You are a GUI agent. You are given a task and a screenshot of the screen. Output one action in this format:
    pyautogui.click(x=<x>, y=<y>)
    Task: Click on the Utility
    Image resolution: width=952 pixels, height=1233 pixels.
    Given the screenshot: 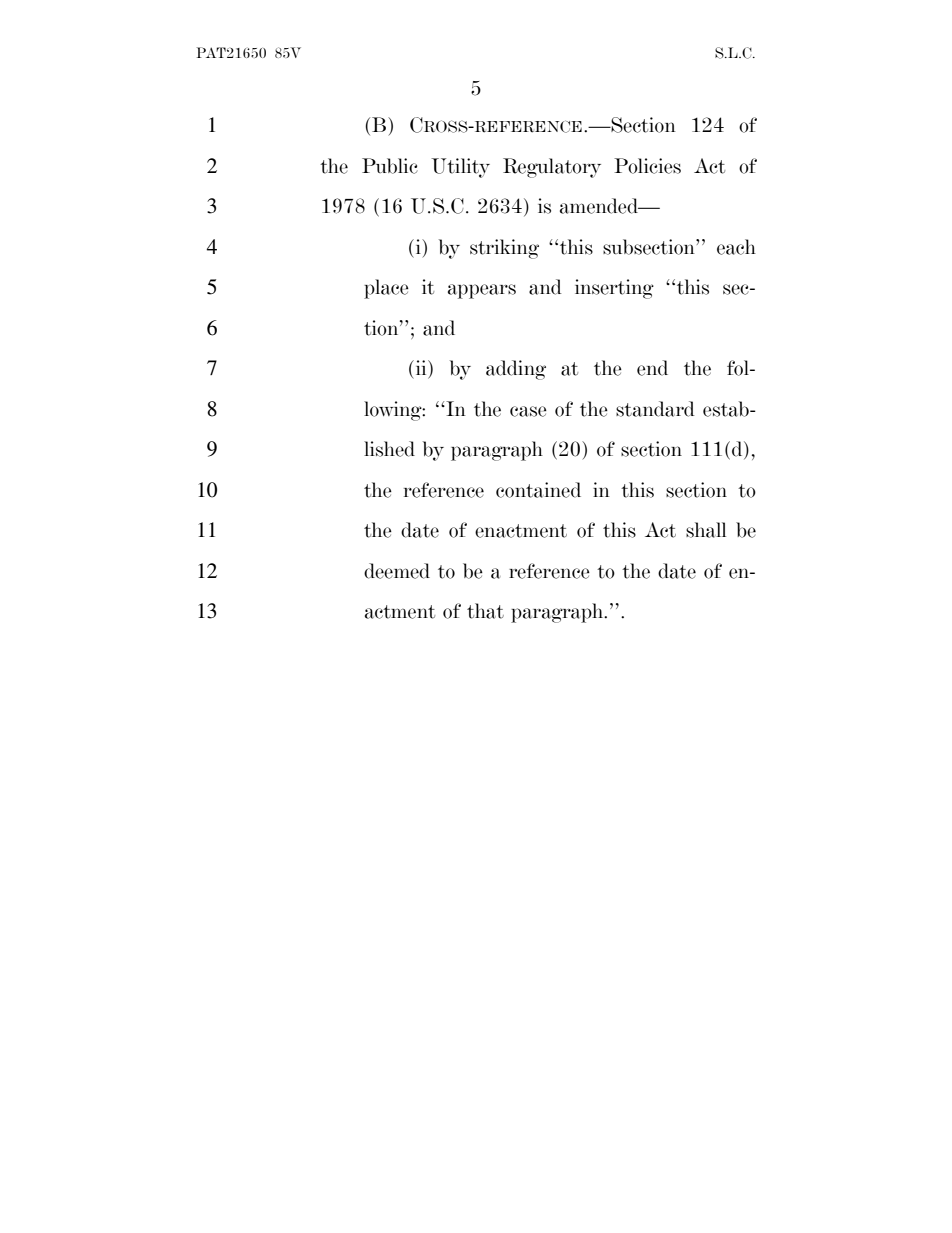 What is the action you would take?
    pyautogui.click(x=460, y=168)
